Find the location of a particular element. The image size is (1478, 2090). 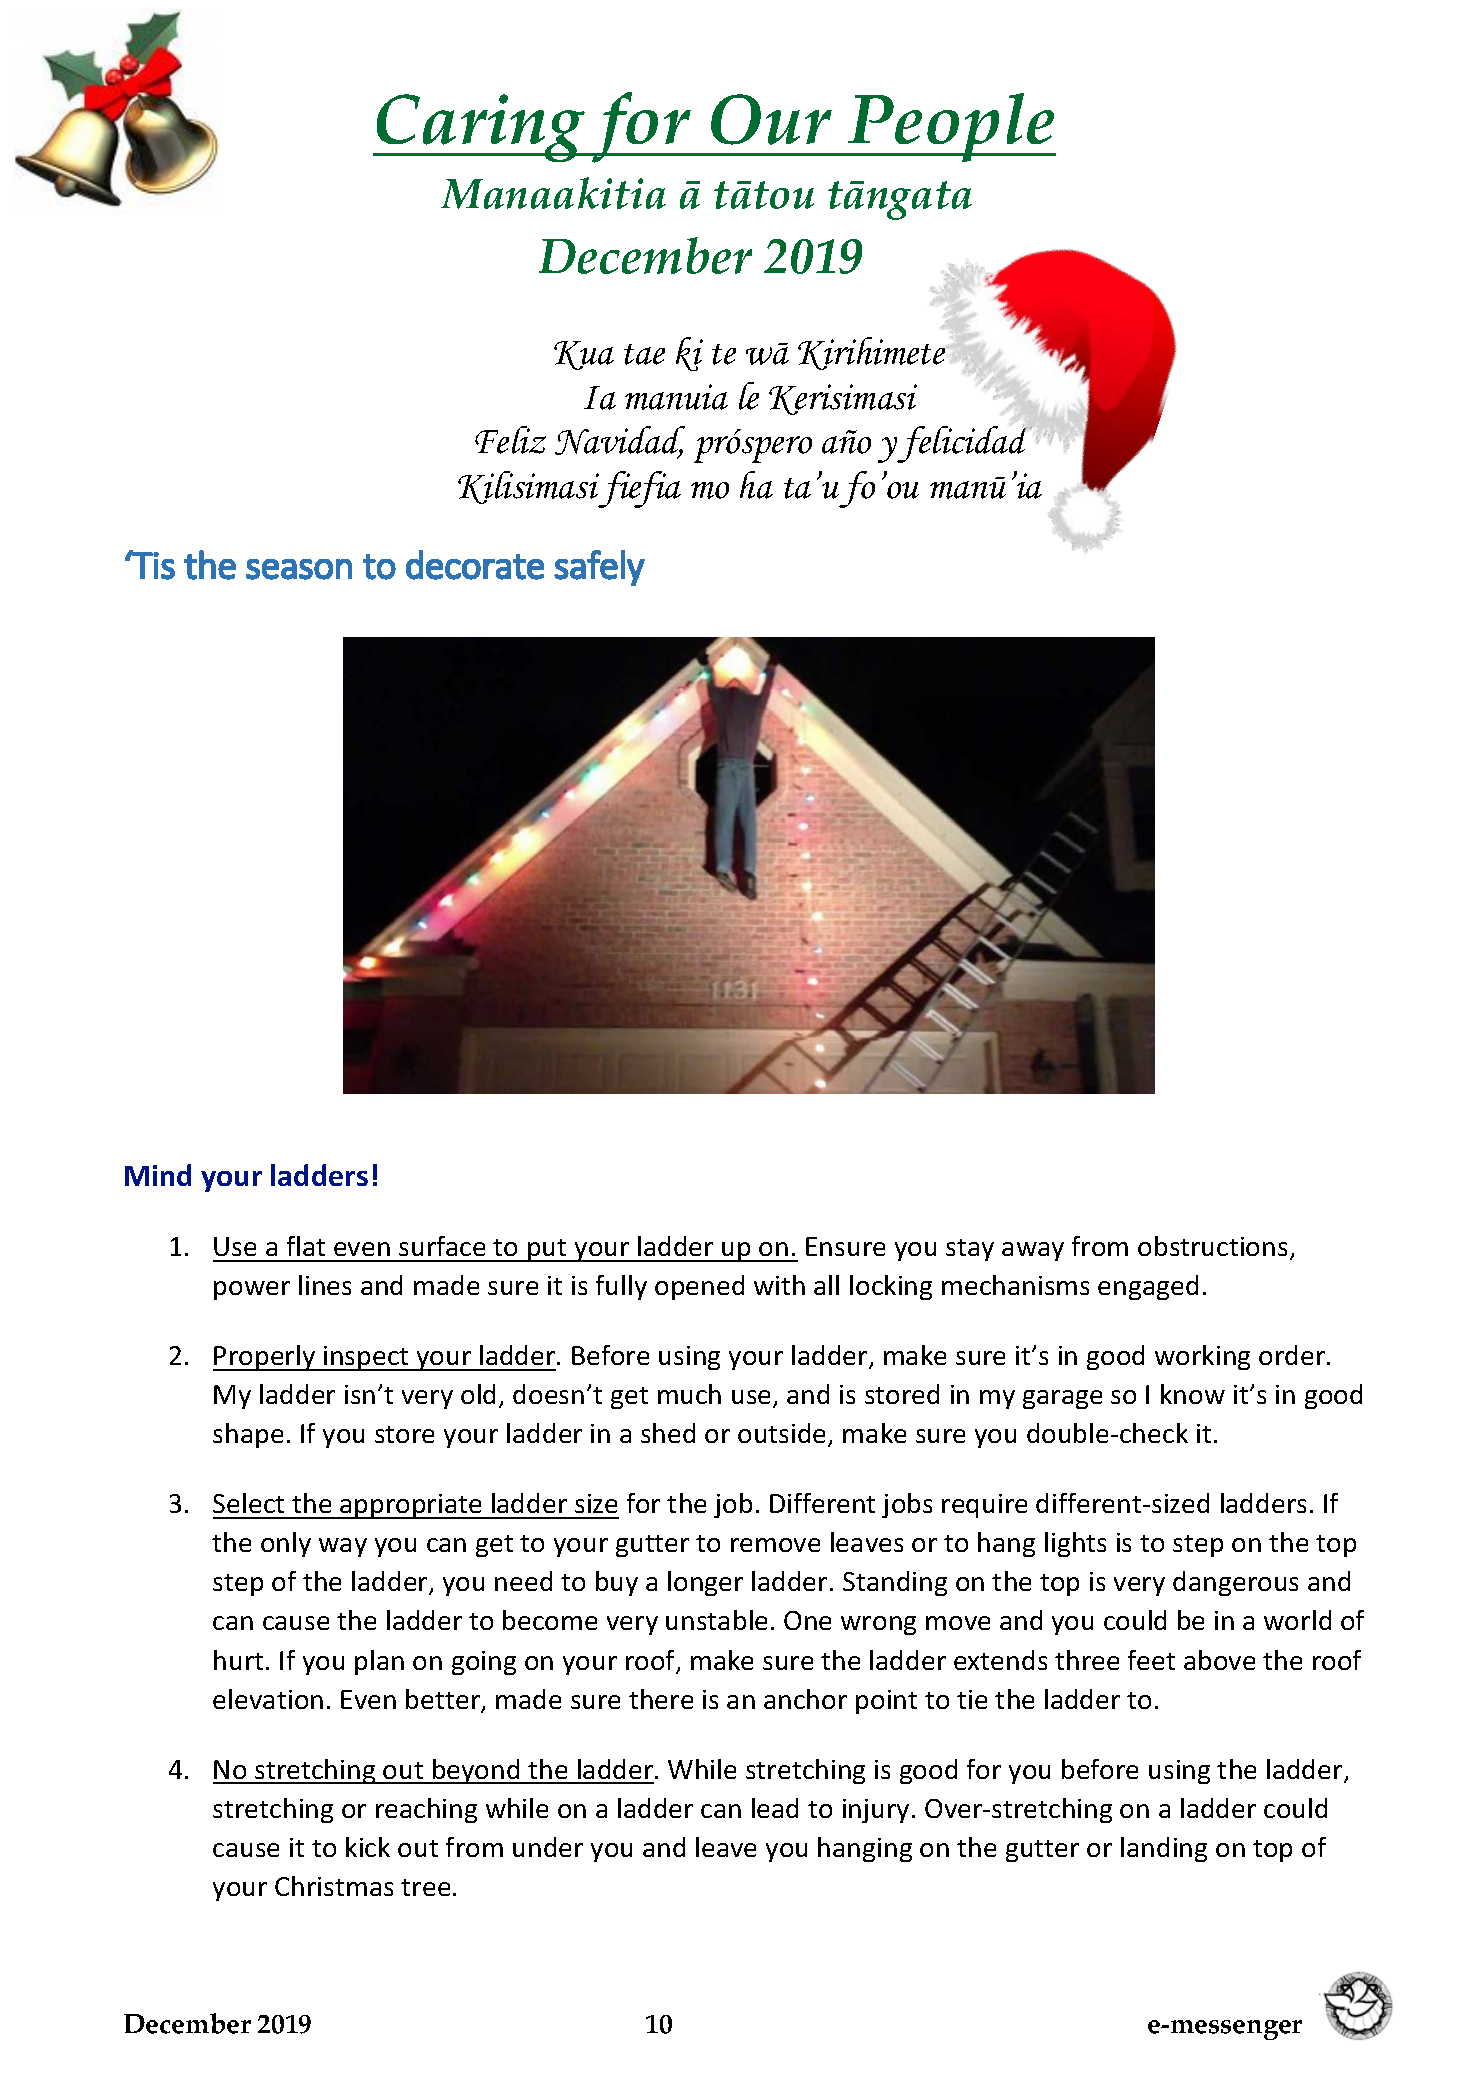

People is located at coordinates (951, 127).
